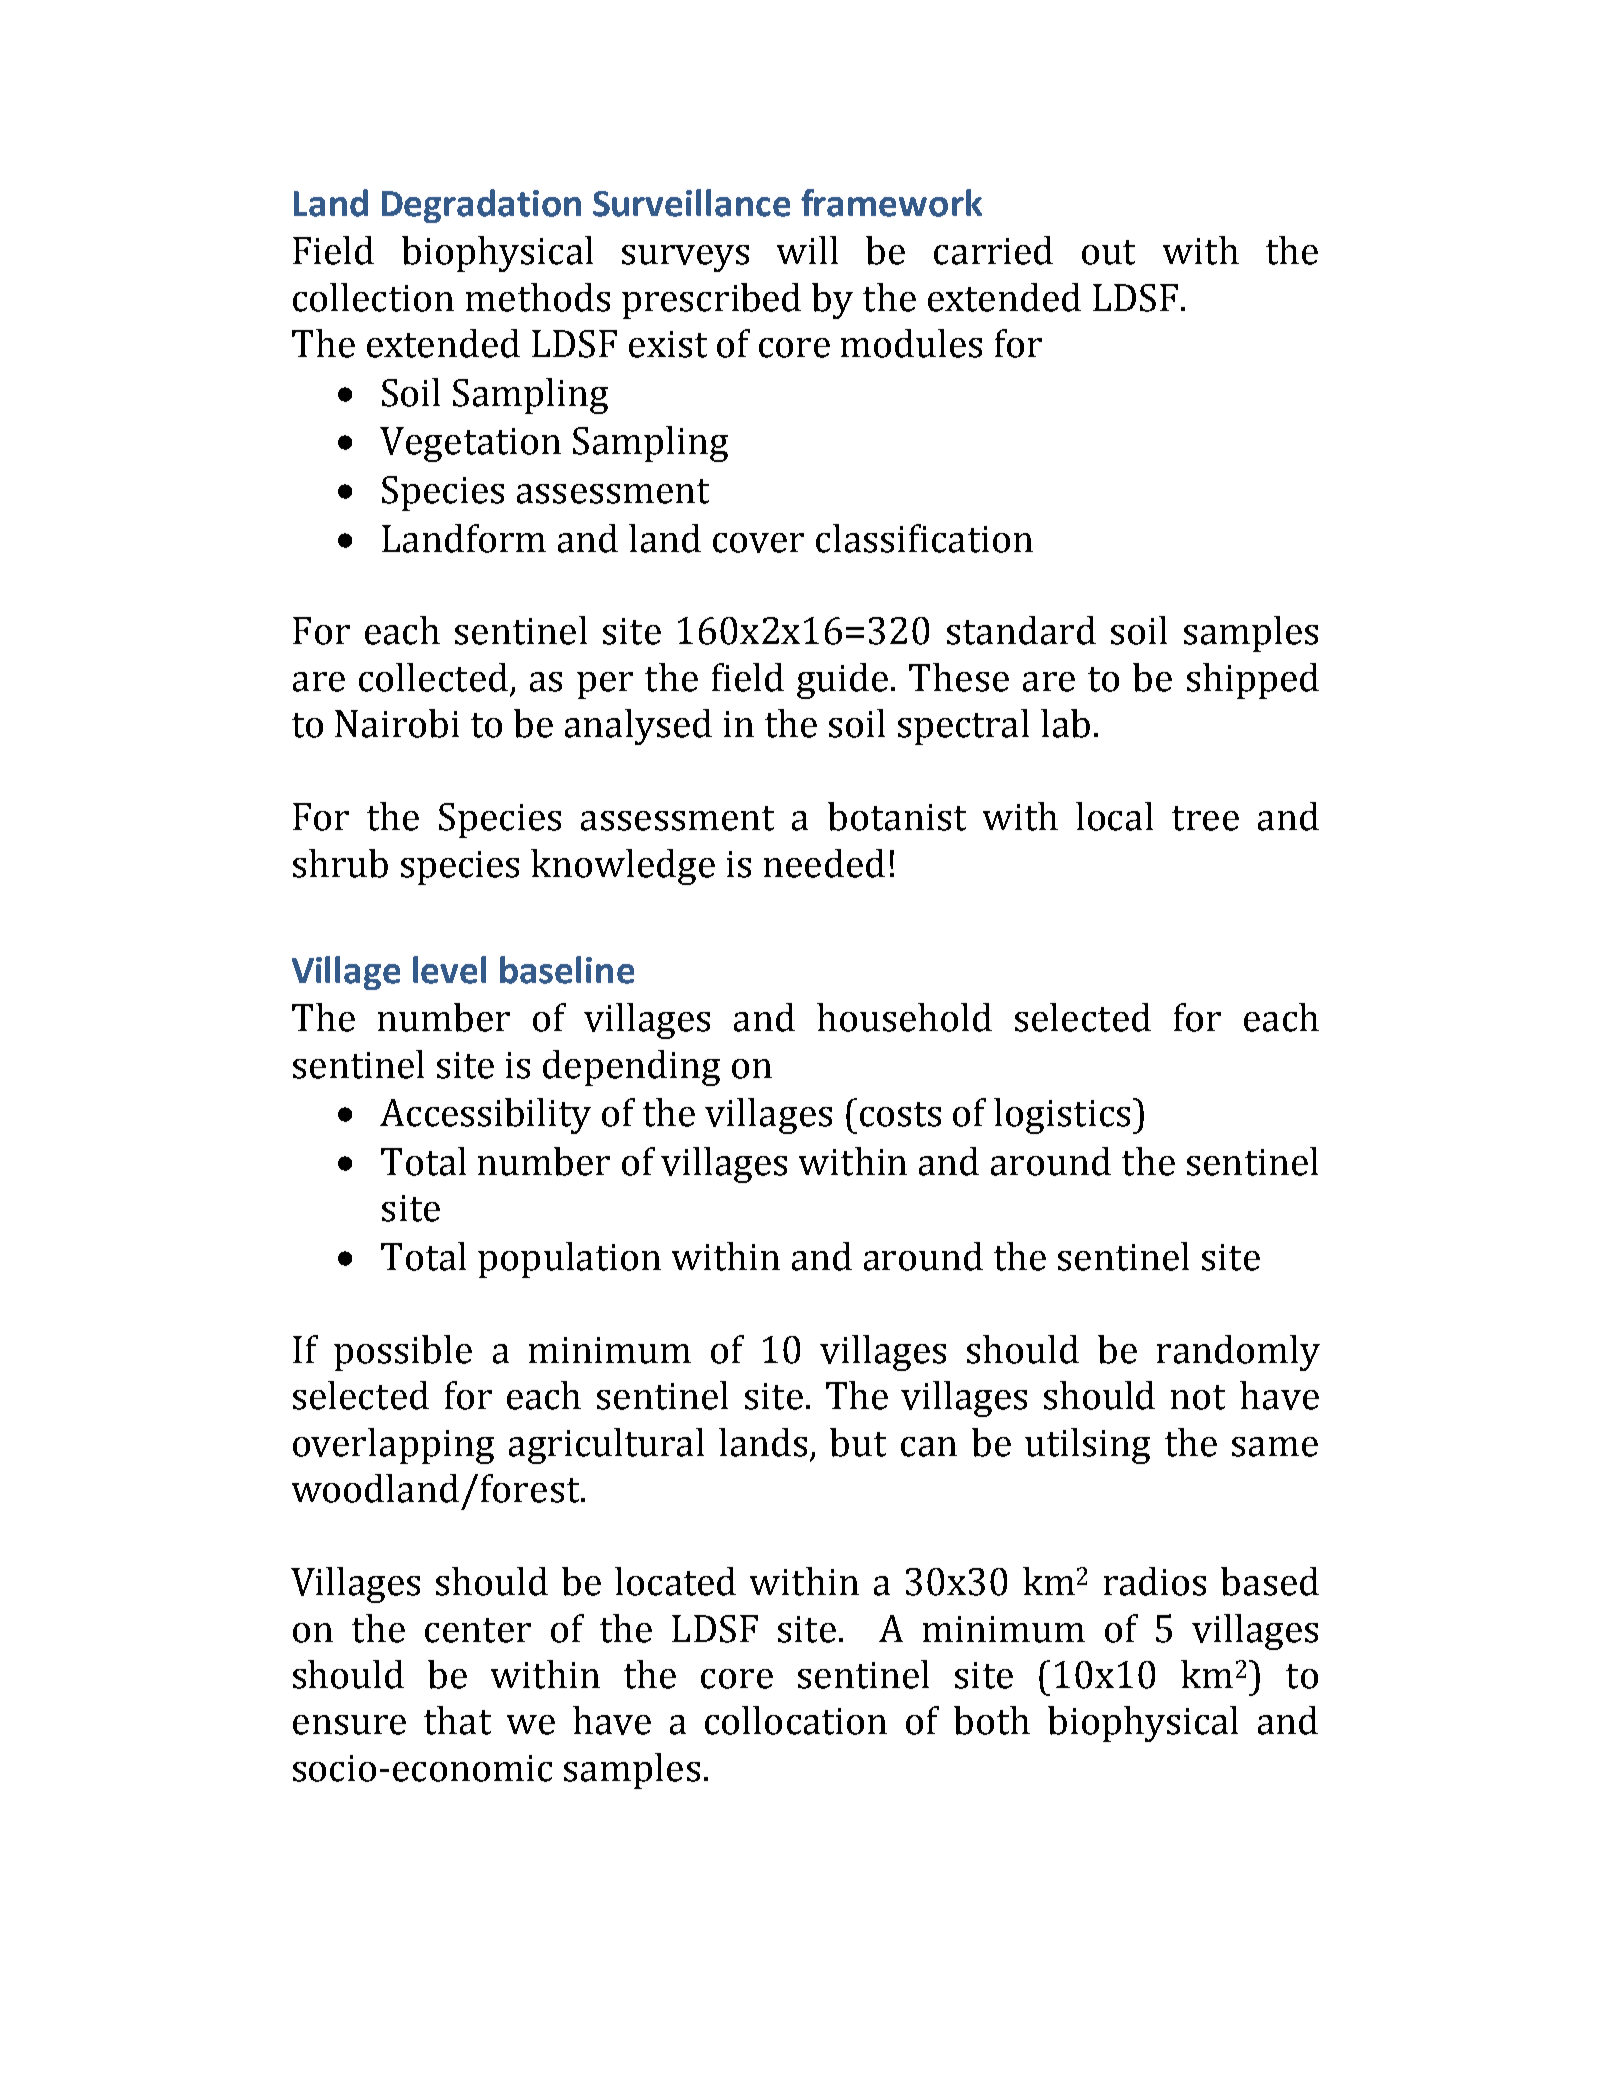  I want to click on guide, so click(842, 681).
